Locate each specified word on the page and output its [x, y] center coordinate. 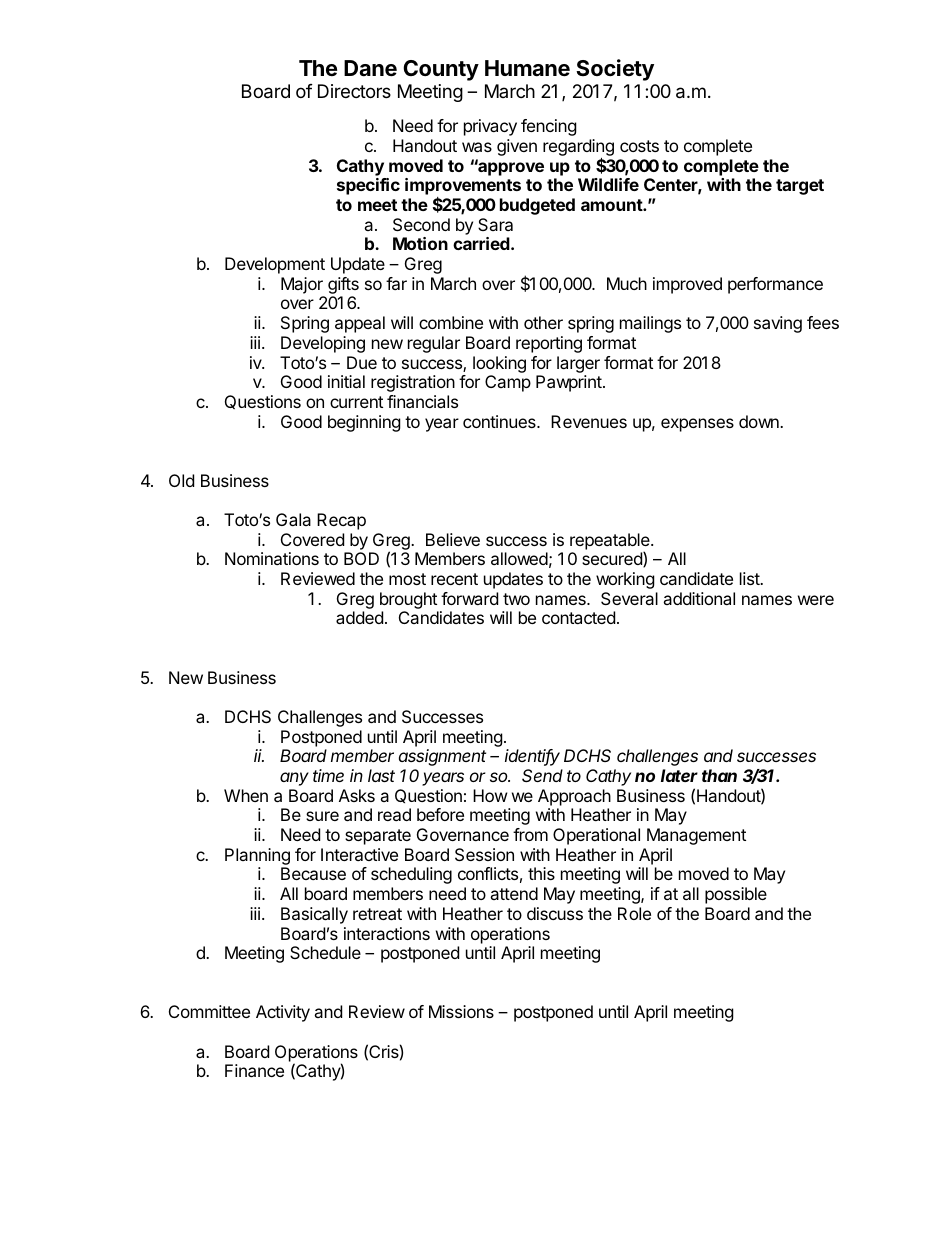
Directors [354, 91]
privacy [490, 127]
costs [639, 146]
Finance [254, 1070]
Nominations [272, 558]
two [516, 599]
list [750, 578]
